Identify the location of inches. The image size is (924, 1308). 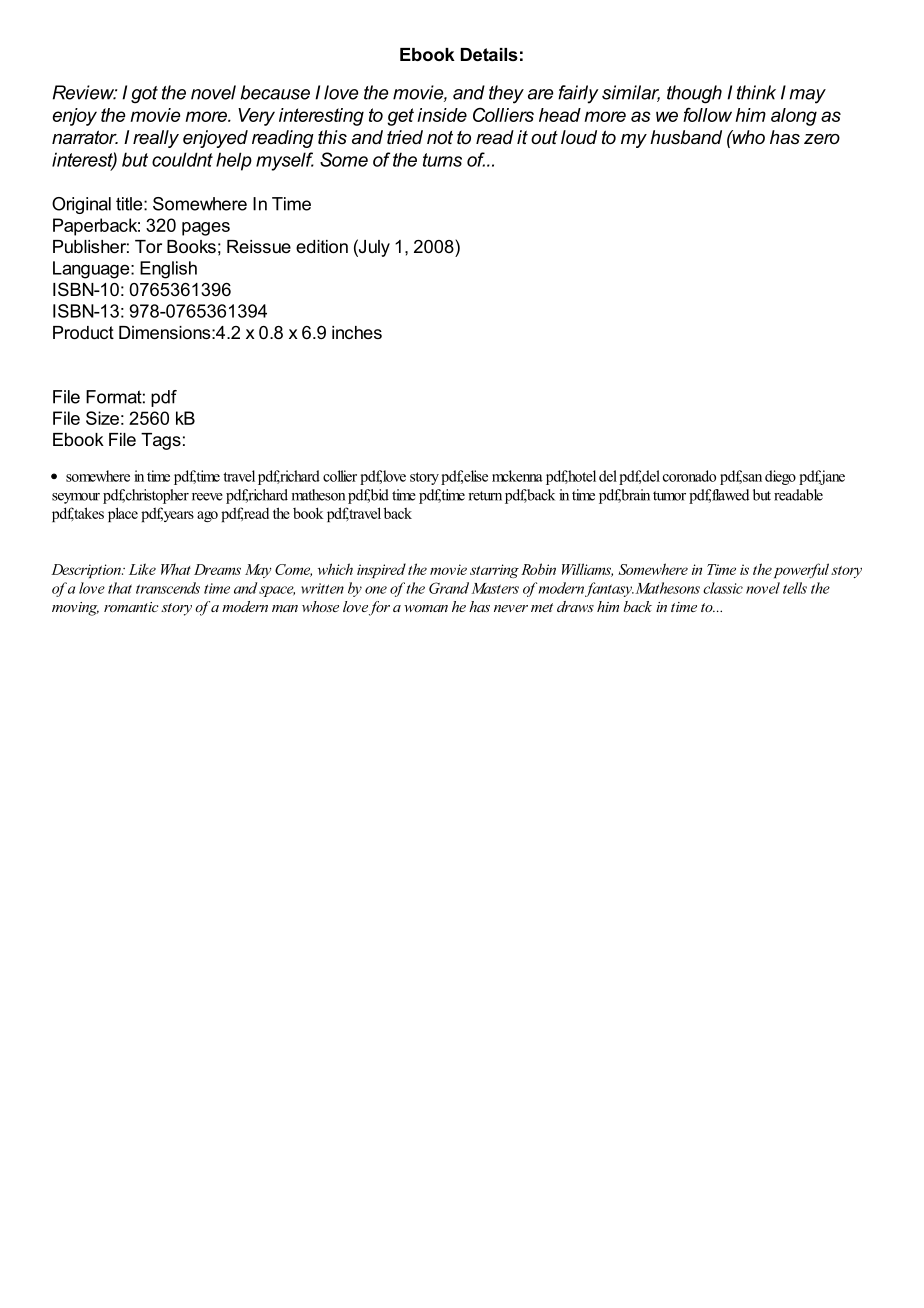
(357, 332).
